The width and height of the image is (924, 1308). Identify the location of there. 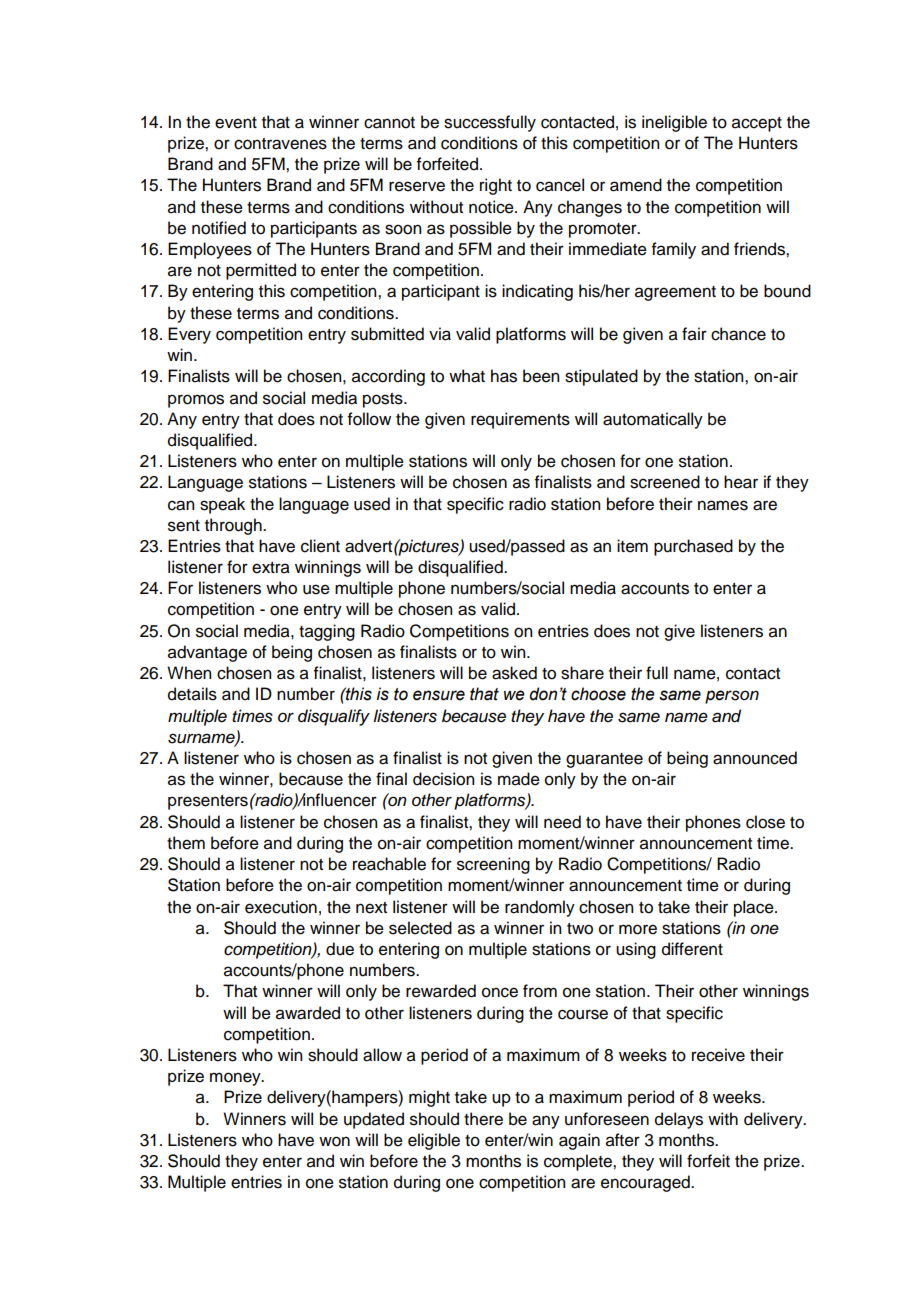
(483, 1119).
